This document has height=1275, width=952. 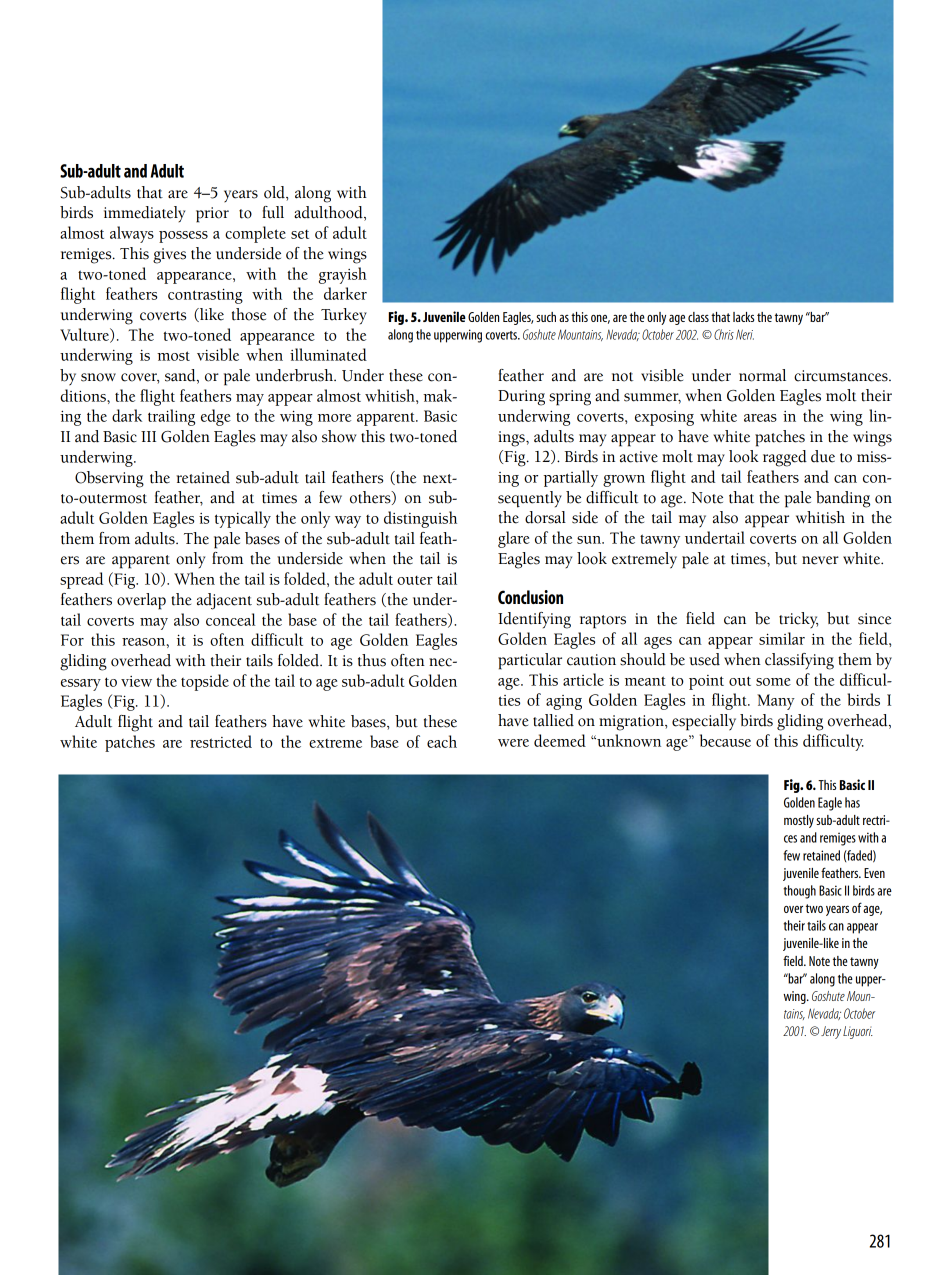 I want to click on possess, so click(x=183, y=237).
